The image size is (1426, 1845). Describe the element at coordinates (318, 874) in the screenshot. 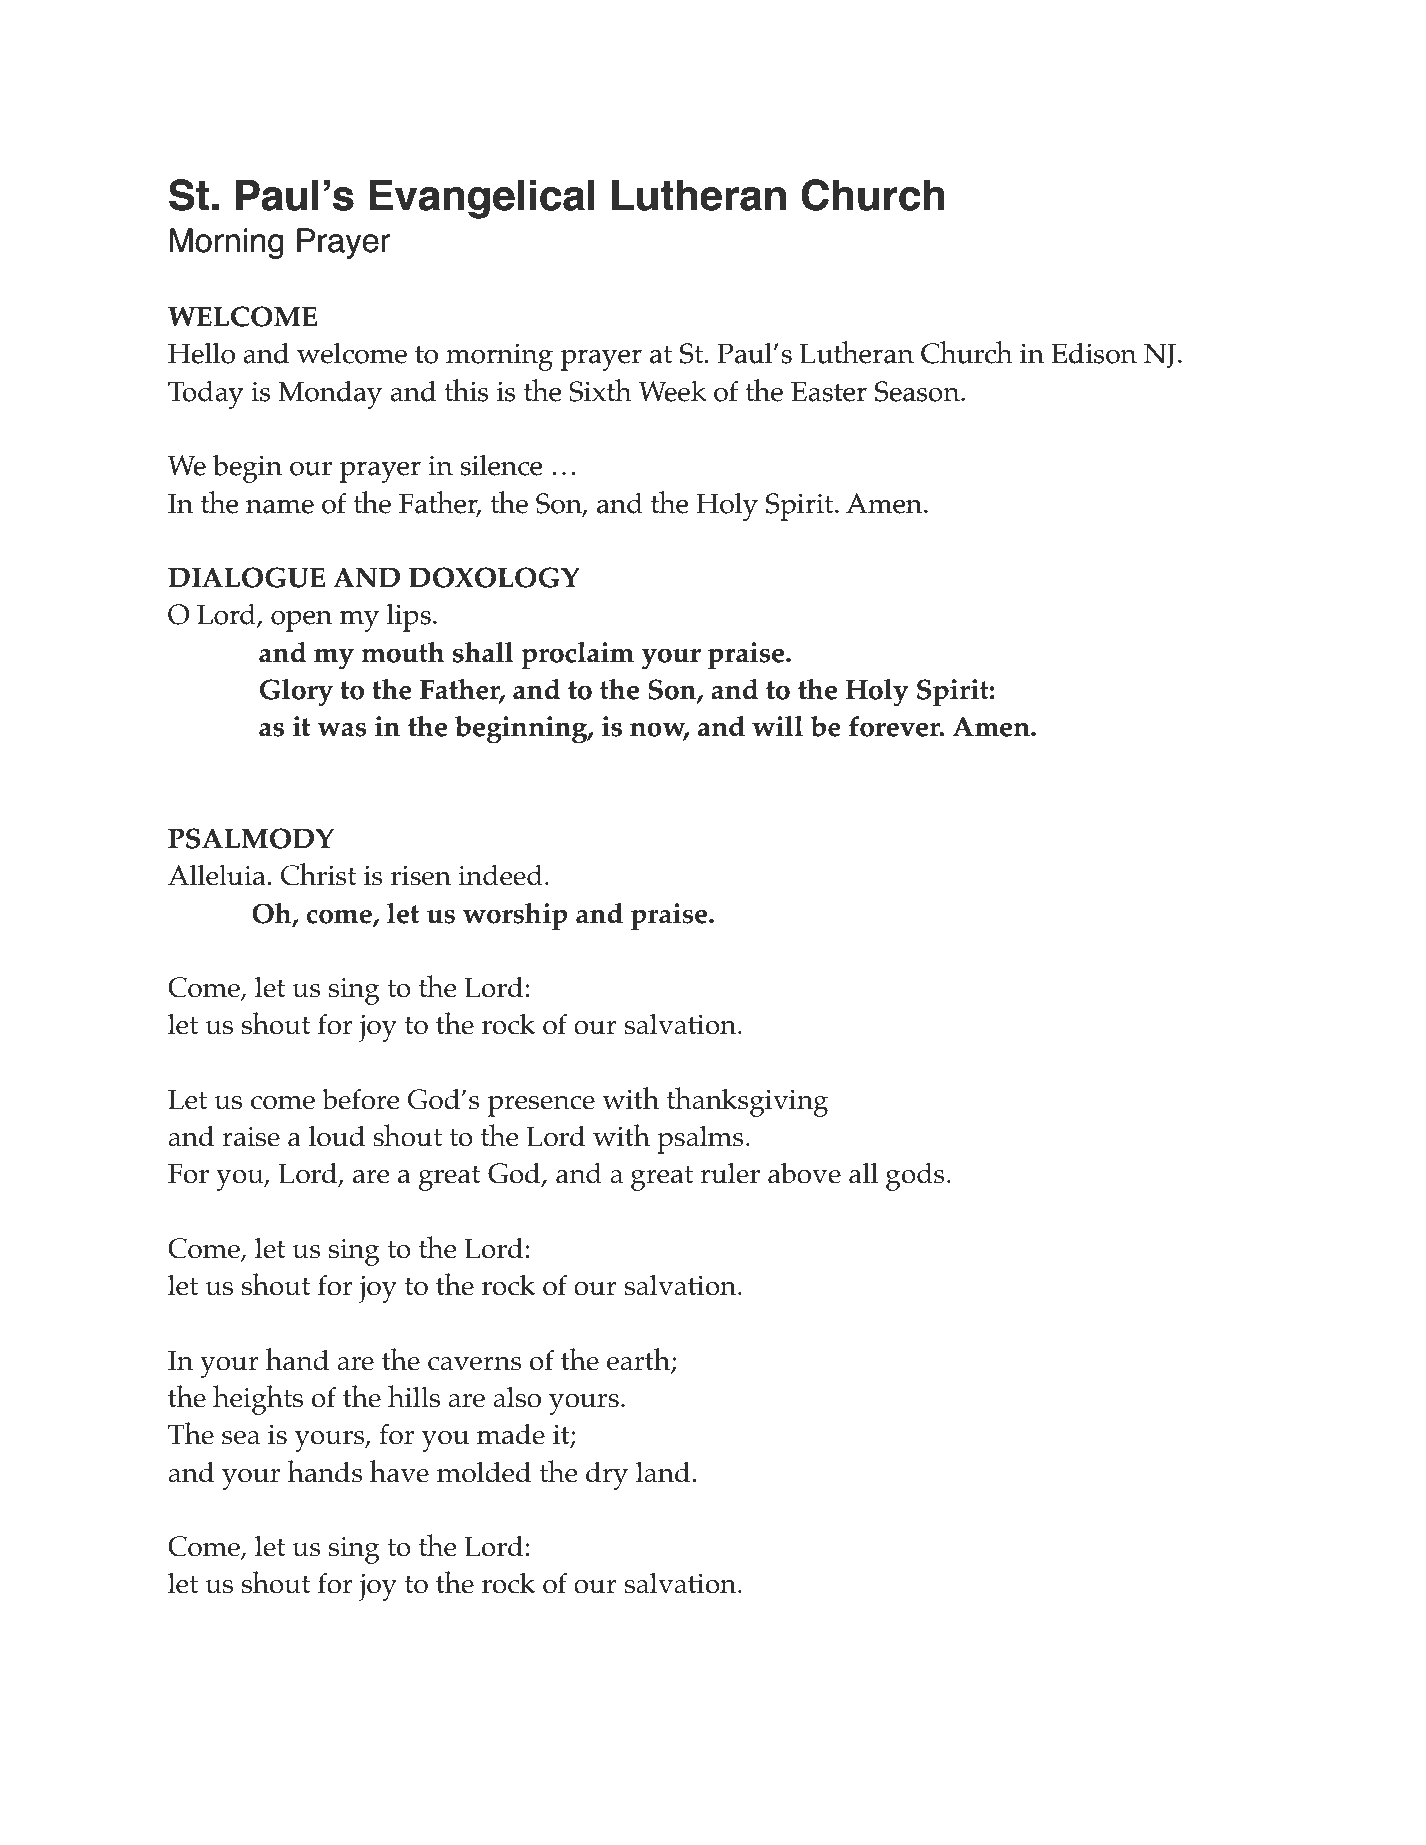

I see `Christ` at that location.
